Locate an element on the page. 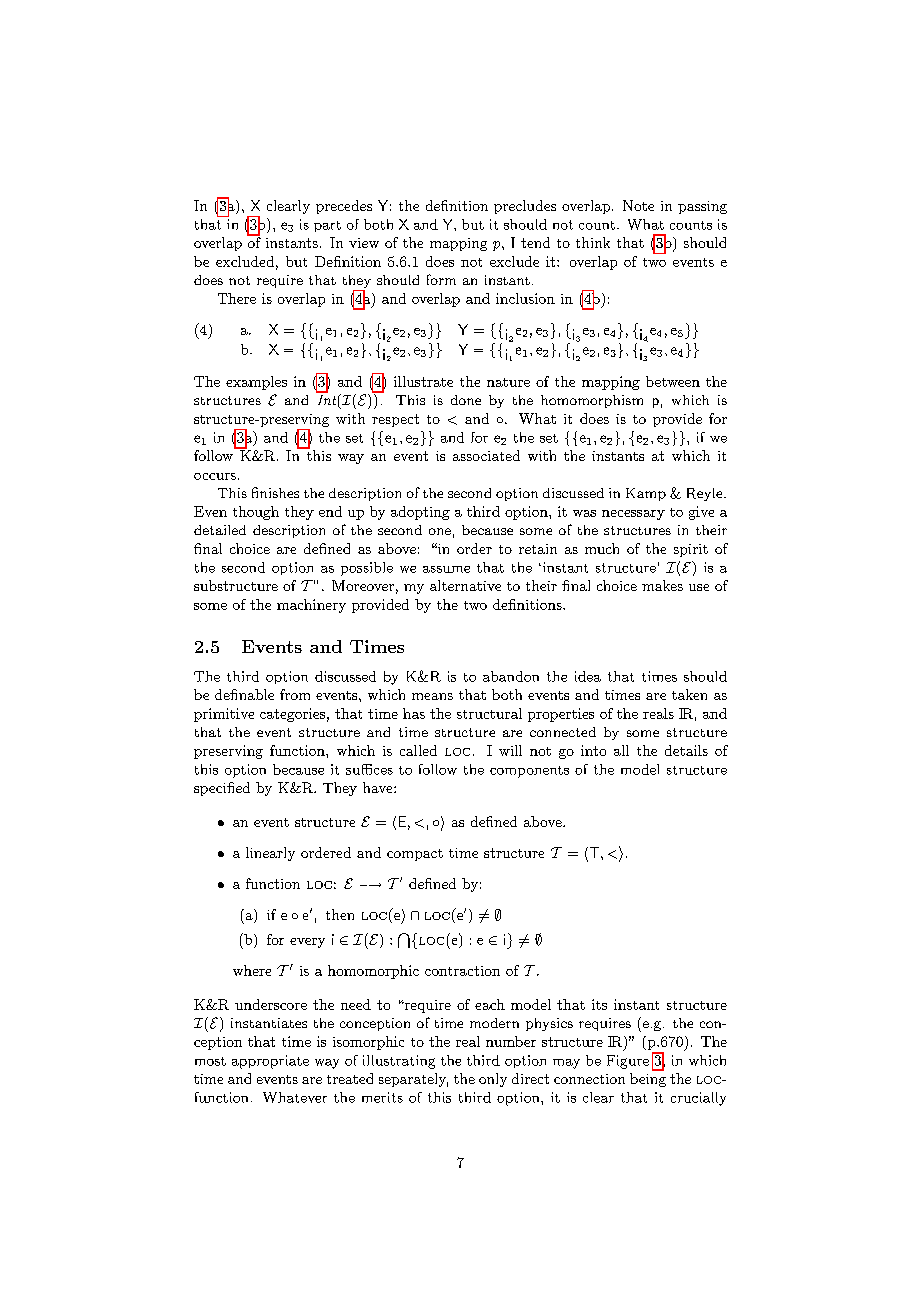 The image size is (924, 1308). form is located at coordinates (441, 279).
